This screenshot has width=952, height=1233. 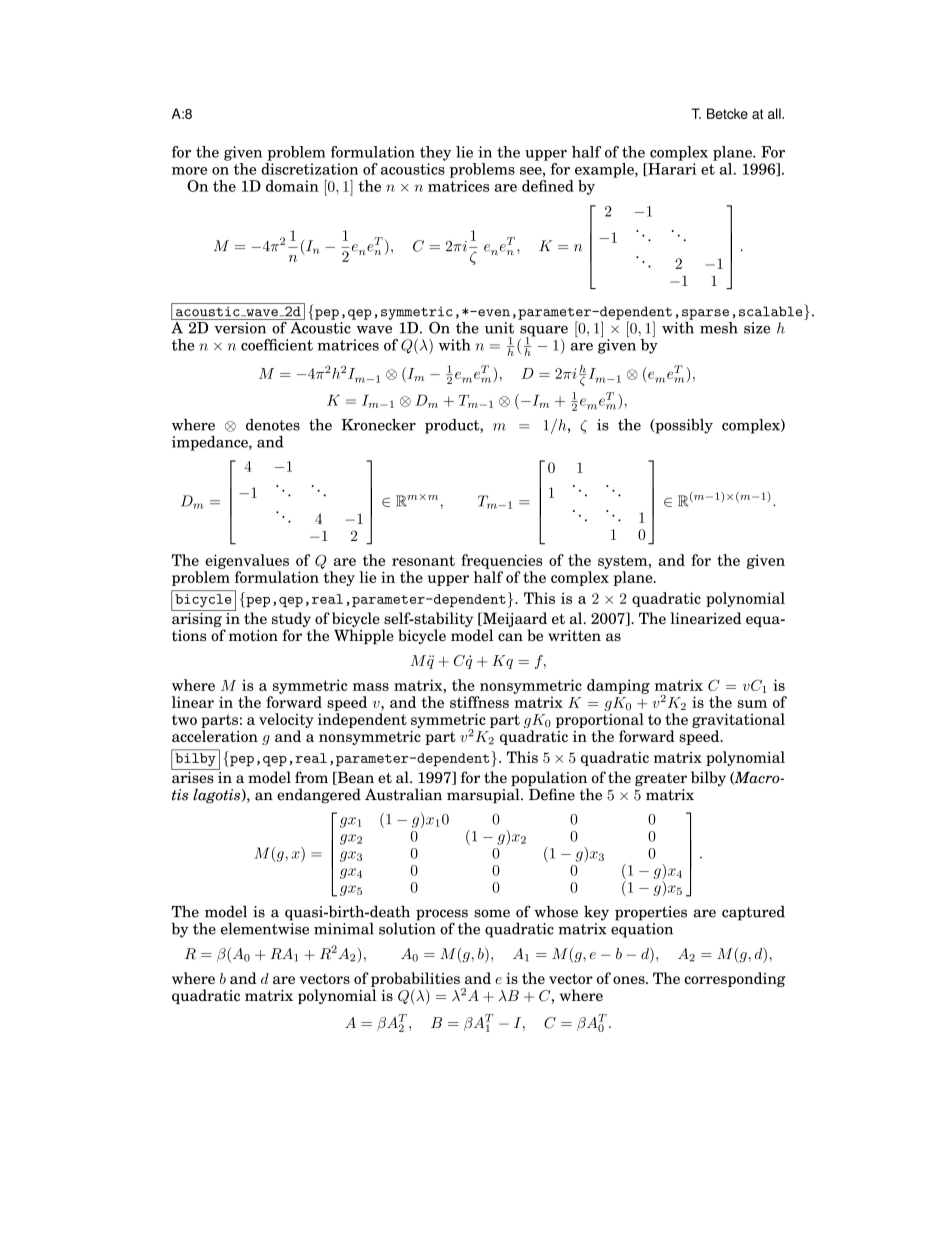 What do you see at coordinates (734, 979) in the screenshot?
I see `corresponding` at bounding box center [734, 979].
